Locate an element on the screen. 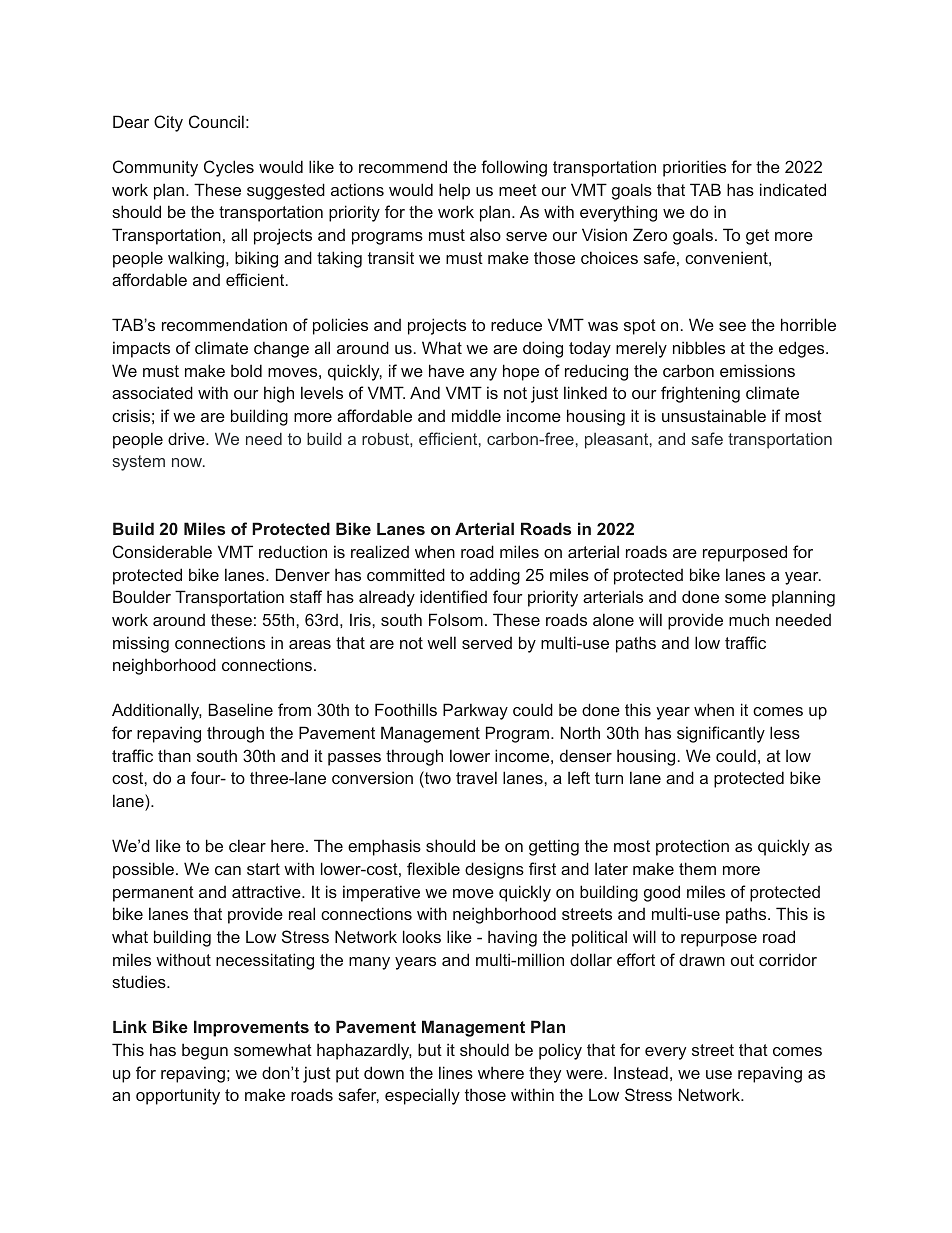  Cycles is located at coordinates (229, 168).
